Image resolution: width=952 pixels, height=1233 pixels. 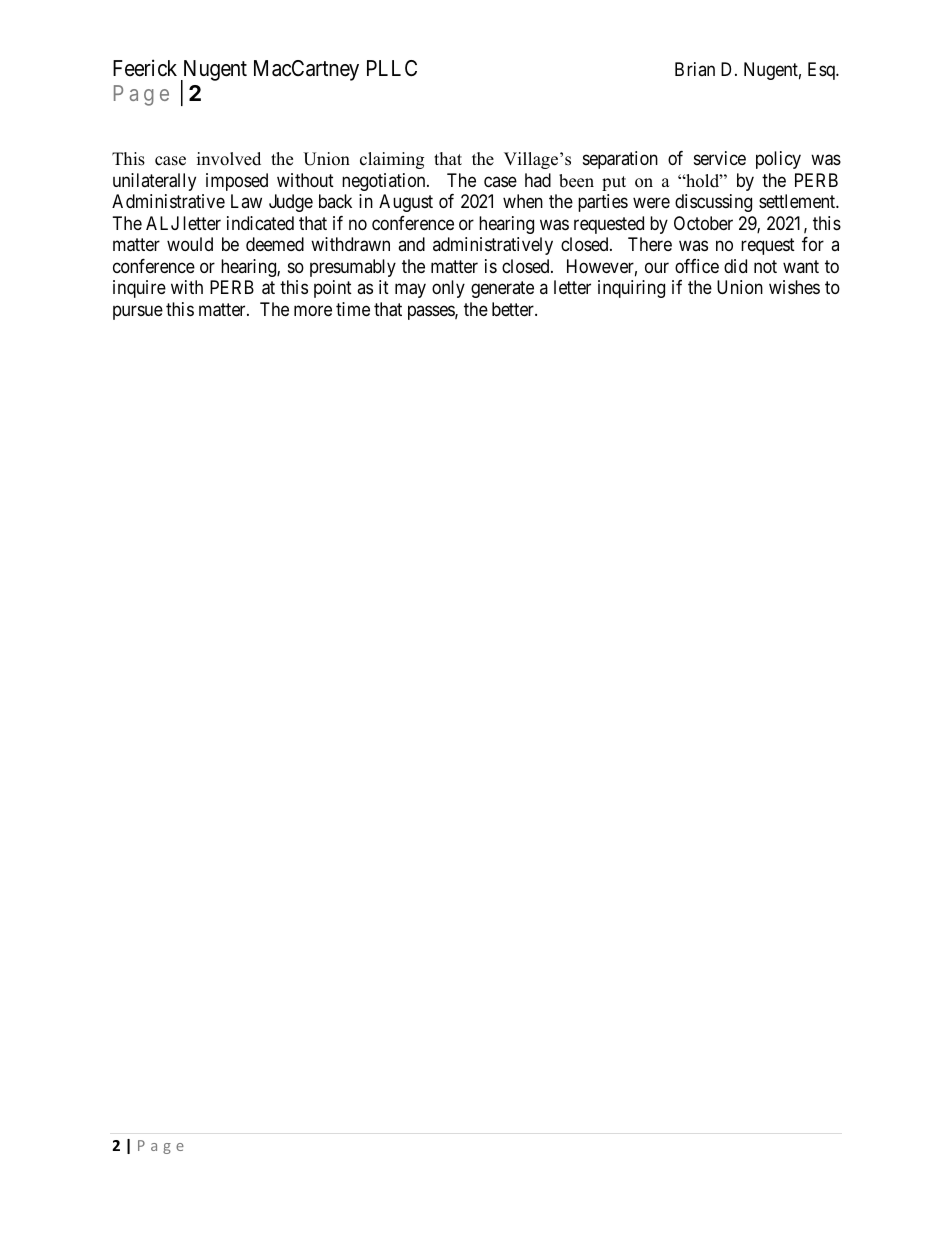 What do you see at coordinates (720, 158) in the screenshot?
I see `service` at bounding box center [720, 158].
